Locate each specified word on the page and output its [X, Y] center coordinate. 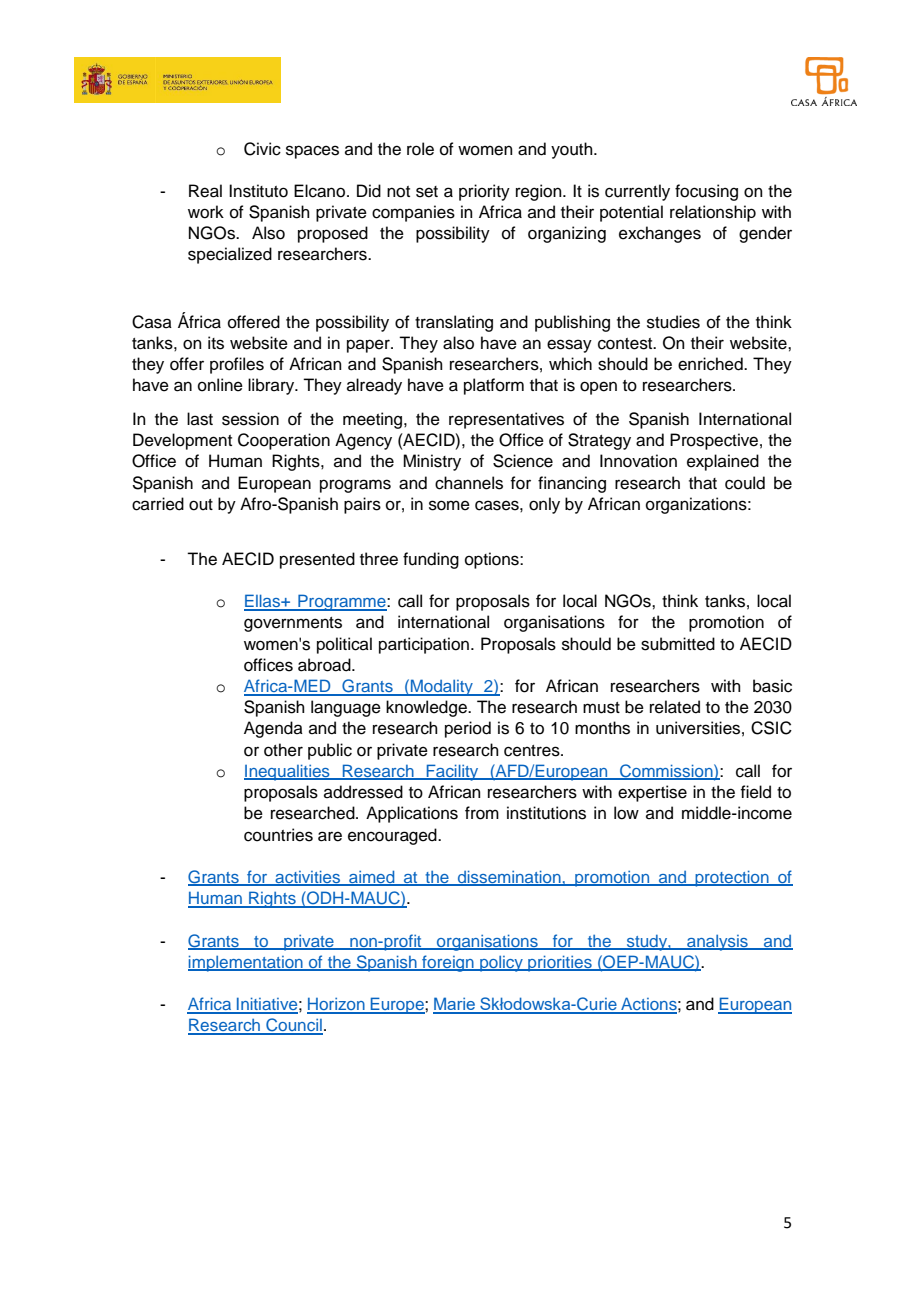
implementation [246, 963]
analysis [717, 943]
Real [205, 191]
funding [431, 560]
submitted [678, 644]
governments [293, 624]
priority [484, 192]
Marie [455, 1005]
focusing [706, 192]
